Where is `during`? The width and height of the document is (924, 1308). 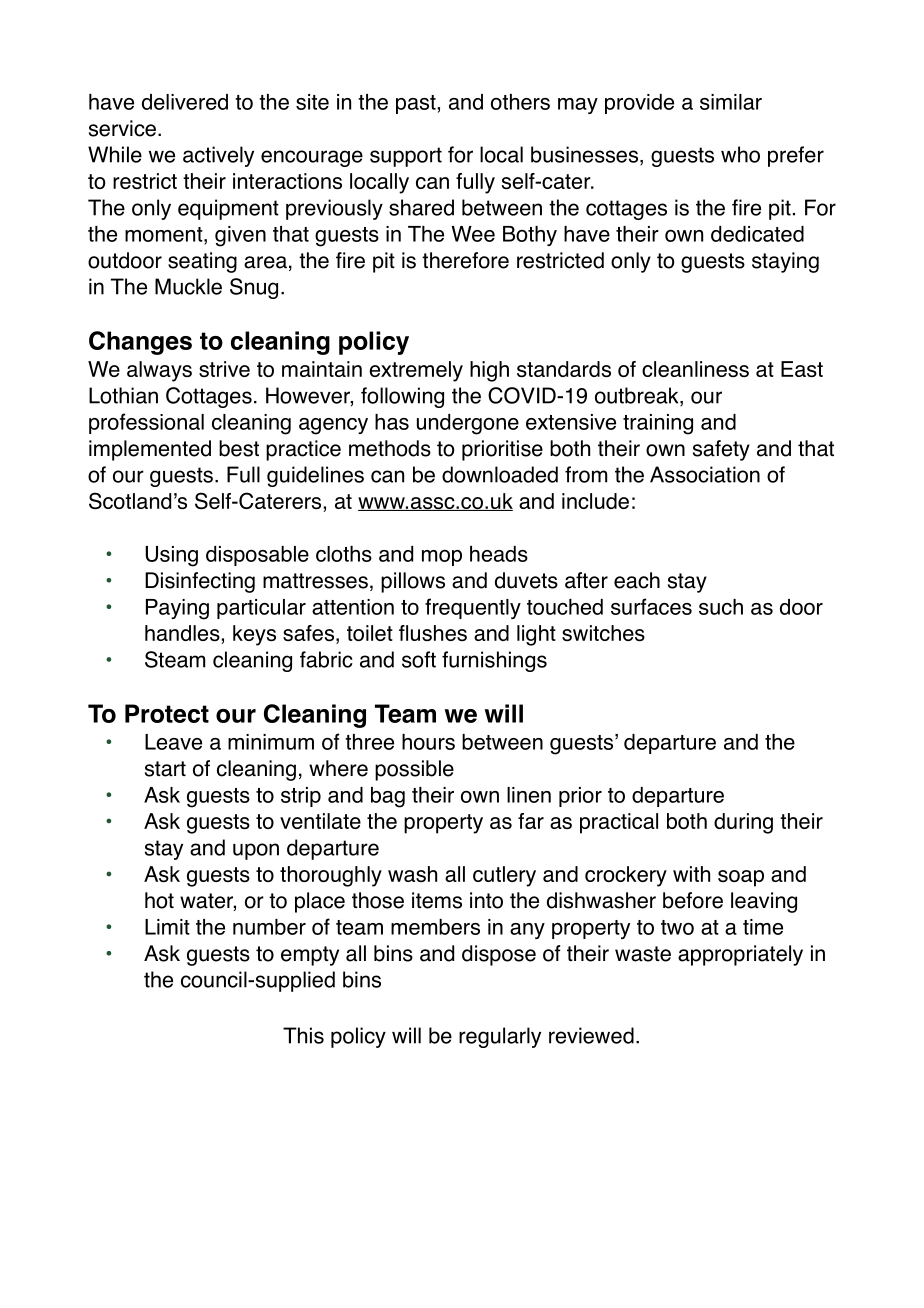 during is located at coordinates (743, 823).
